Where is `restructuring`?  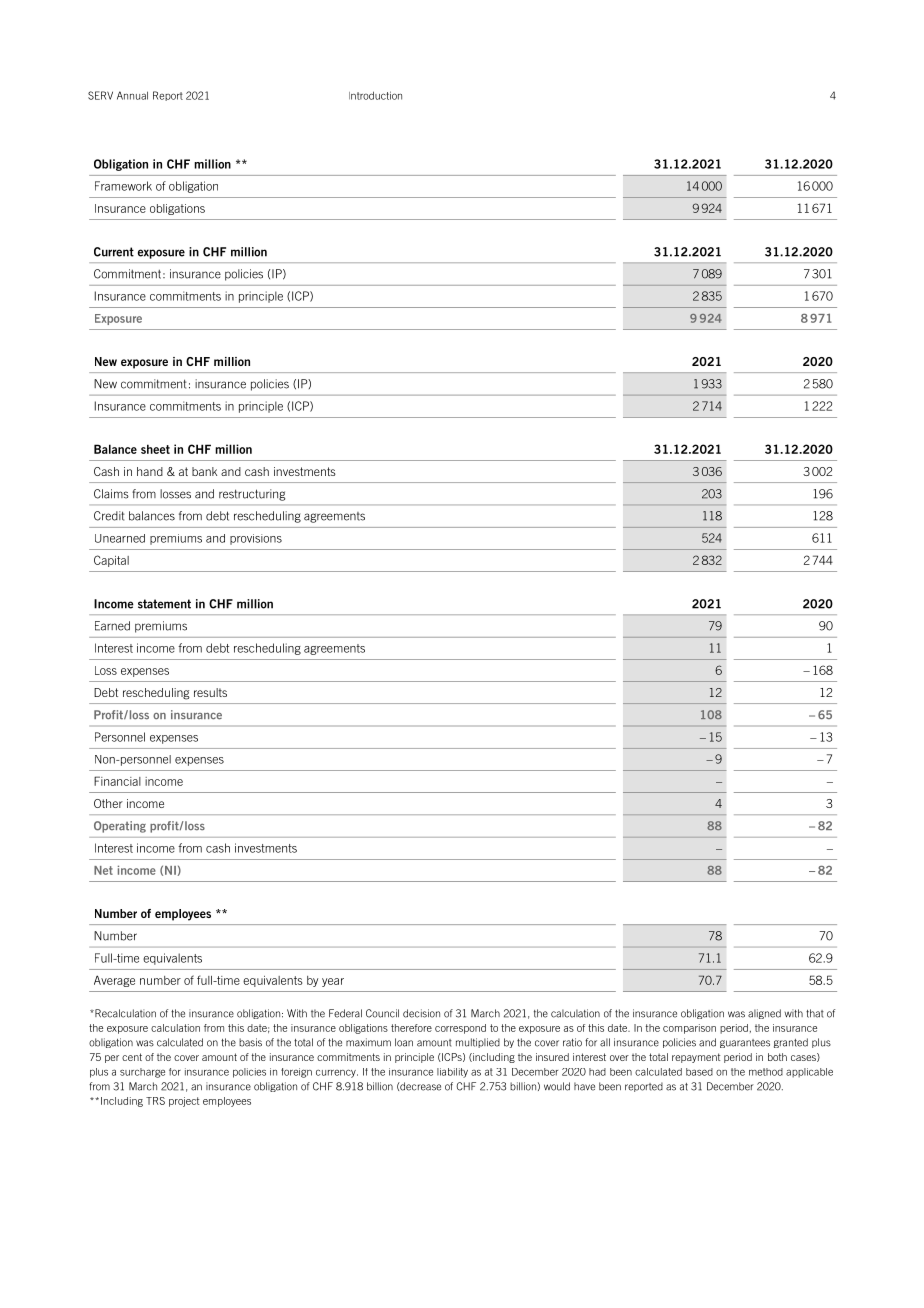 restructuring is located at coordinates (252, 495).
